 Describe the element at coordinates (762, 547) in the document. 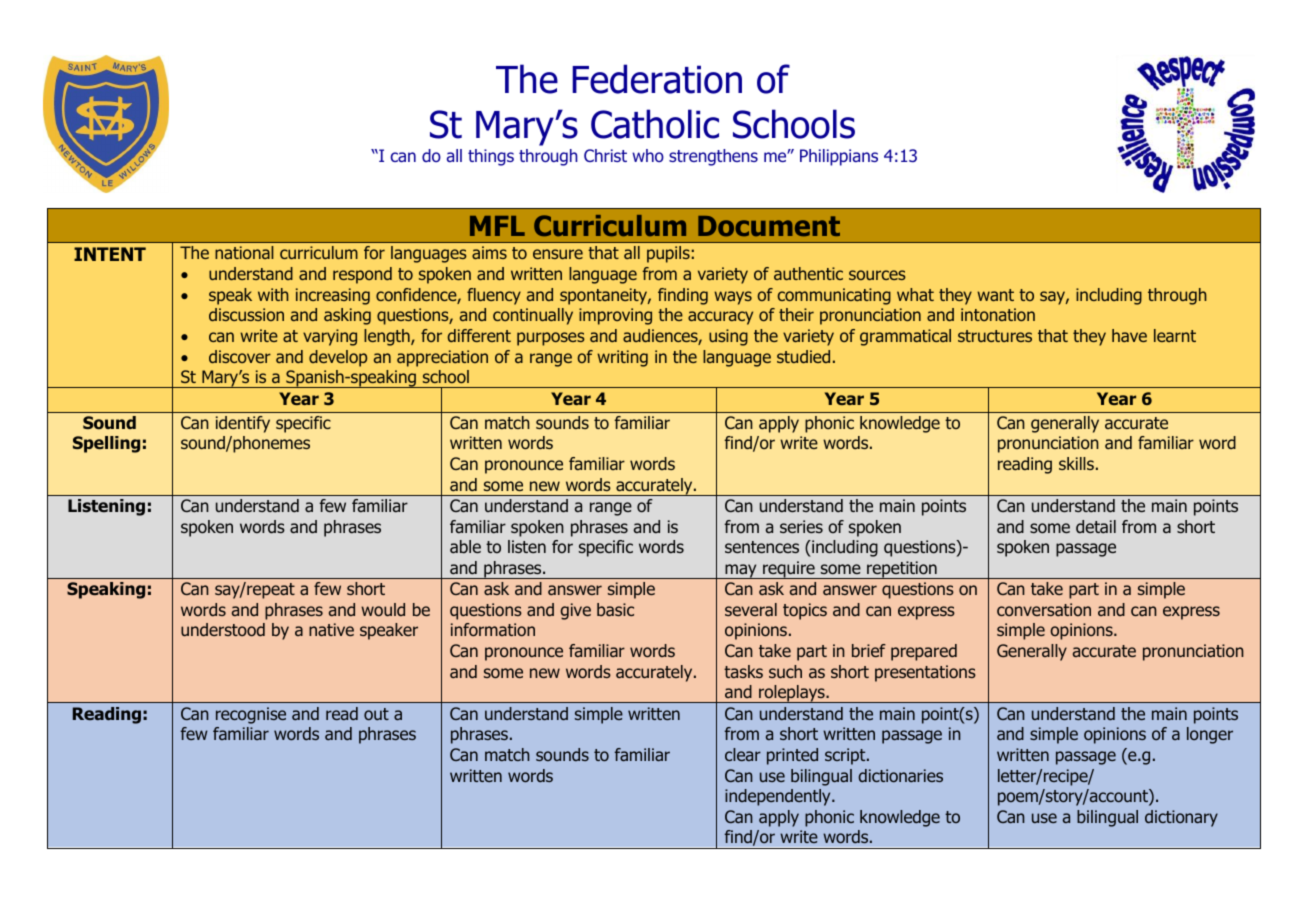

I see `sentences` at that location.
